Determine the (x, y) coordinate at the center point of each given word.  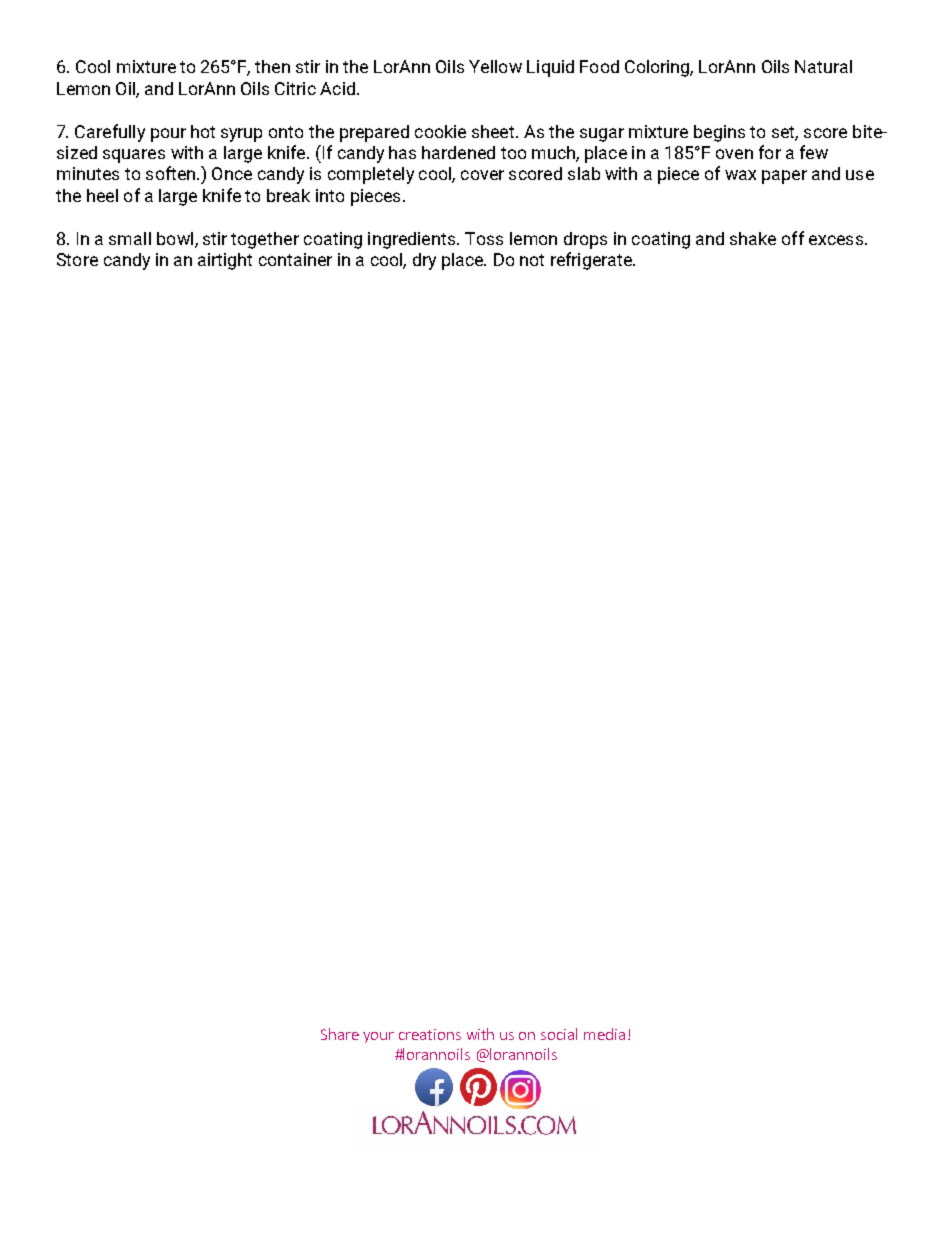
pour (168, 135)
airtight (225, 261)
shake (753, 238)
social (559, 1034)
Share (340, 1034)
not (532, 260)
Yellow (495, 66)
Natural (823, 66)
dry (424, 261)
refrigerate (592, 261)
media (604, 1034)
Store (77, 259)
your (378, 1037)
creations (430, 1034)
